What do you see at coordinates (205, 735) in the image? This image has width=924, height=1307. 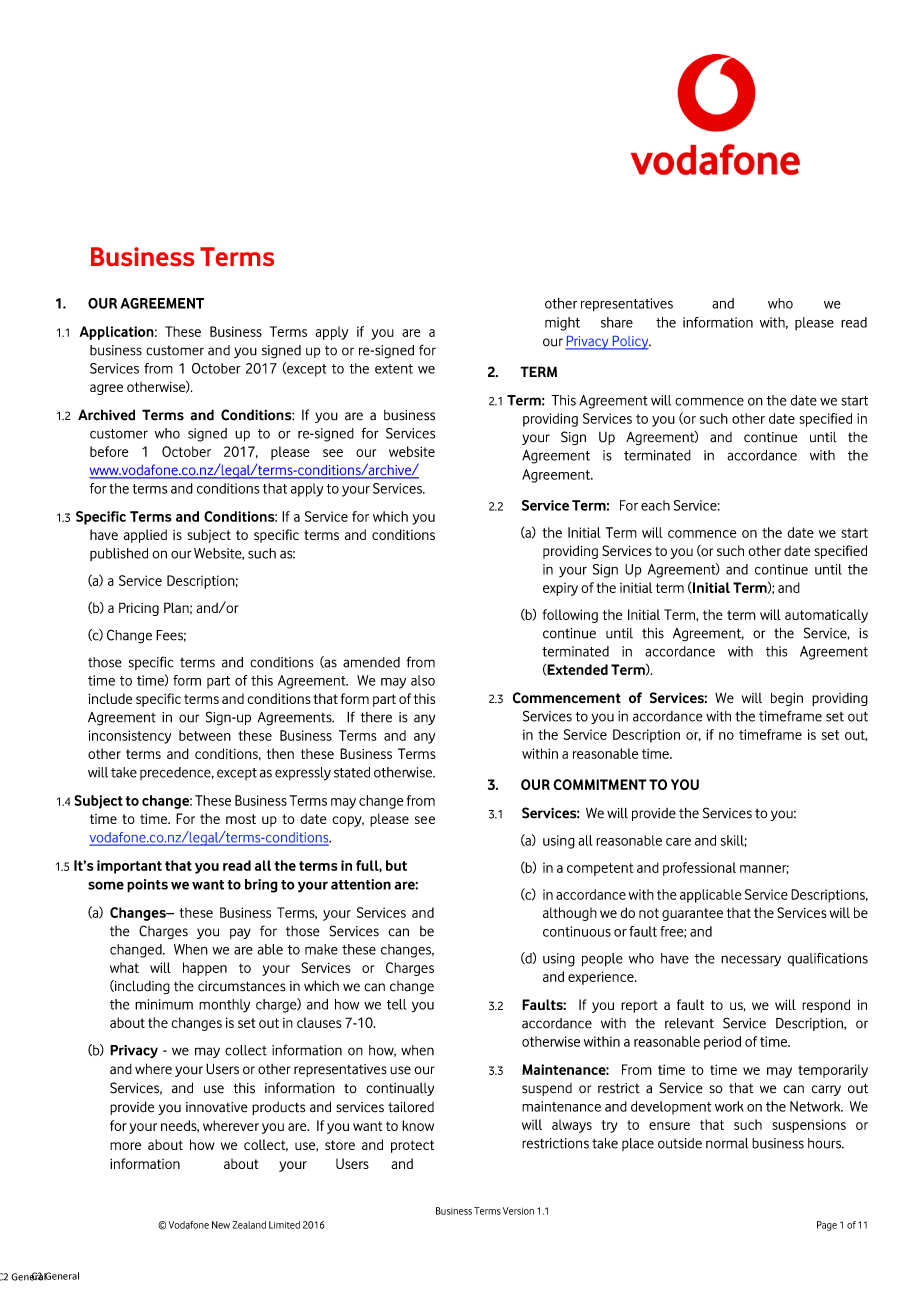 I see `between` at bounding box center [205, 735].
